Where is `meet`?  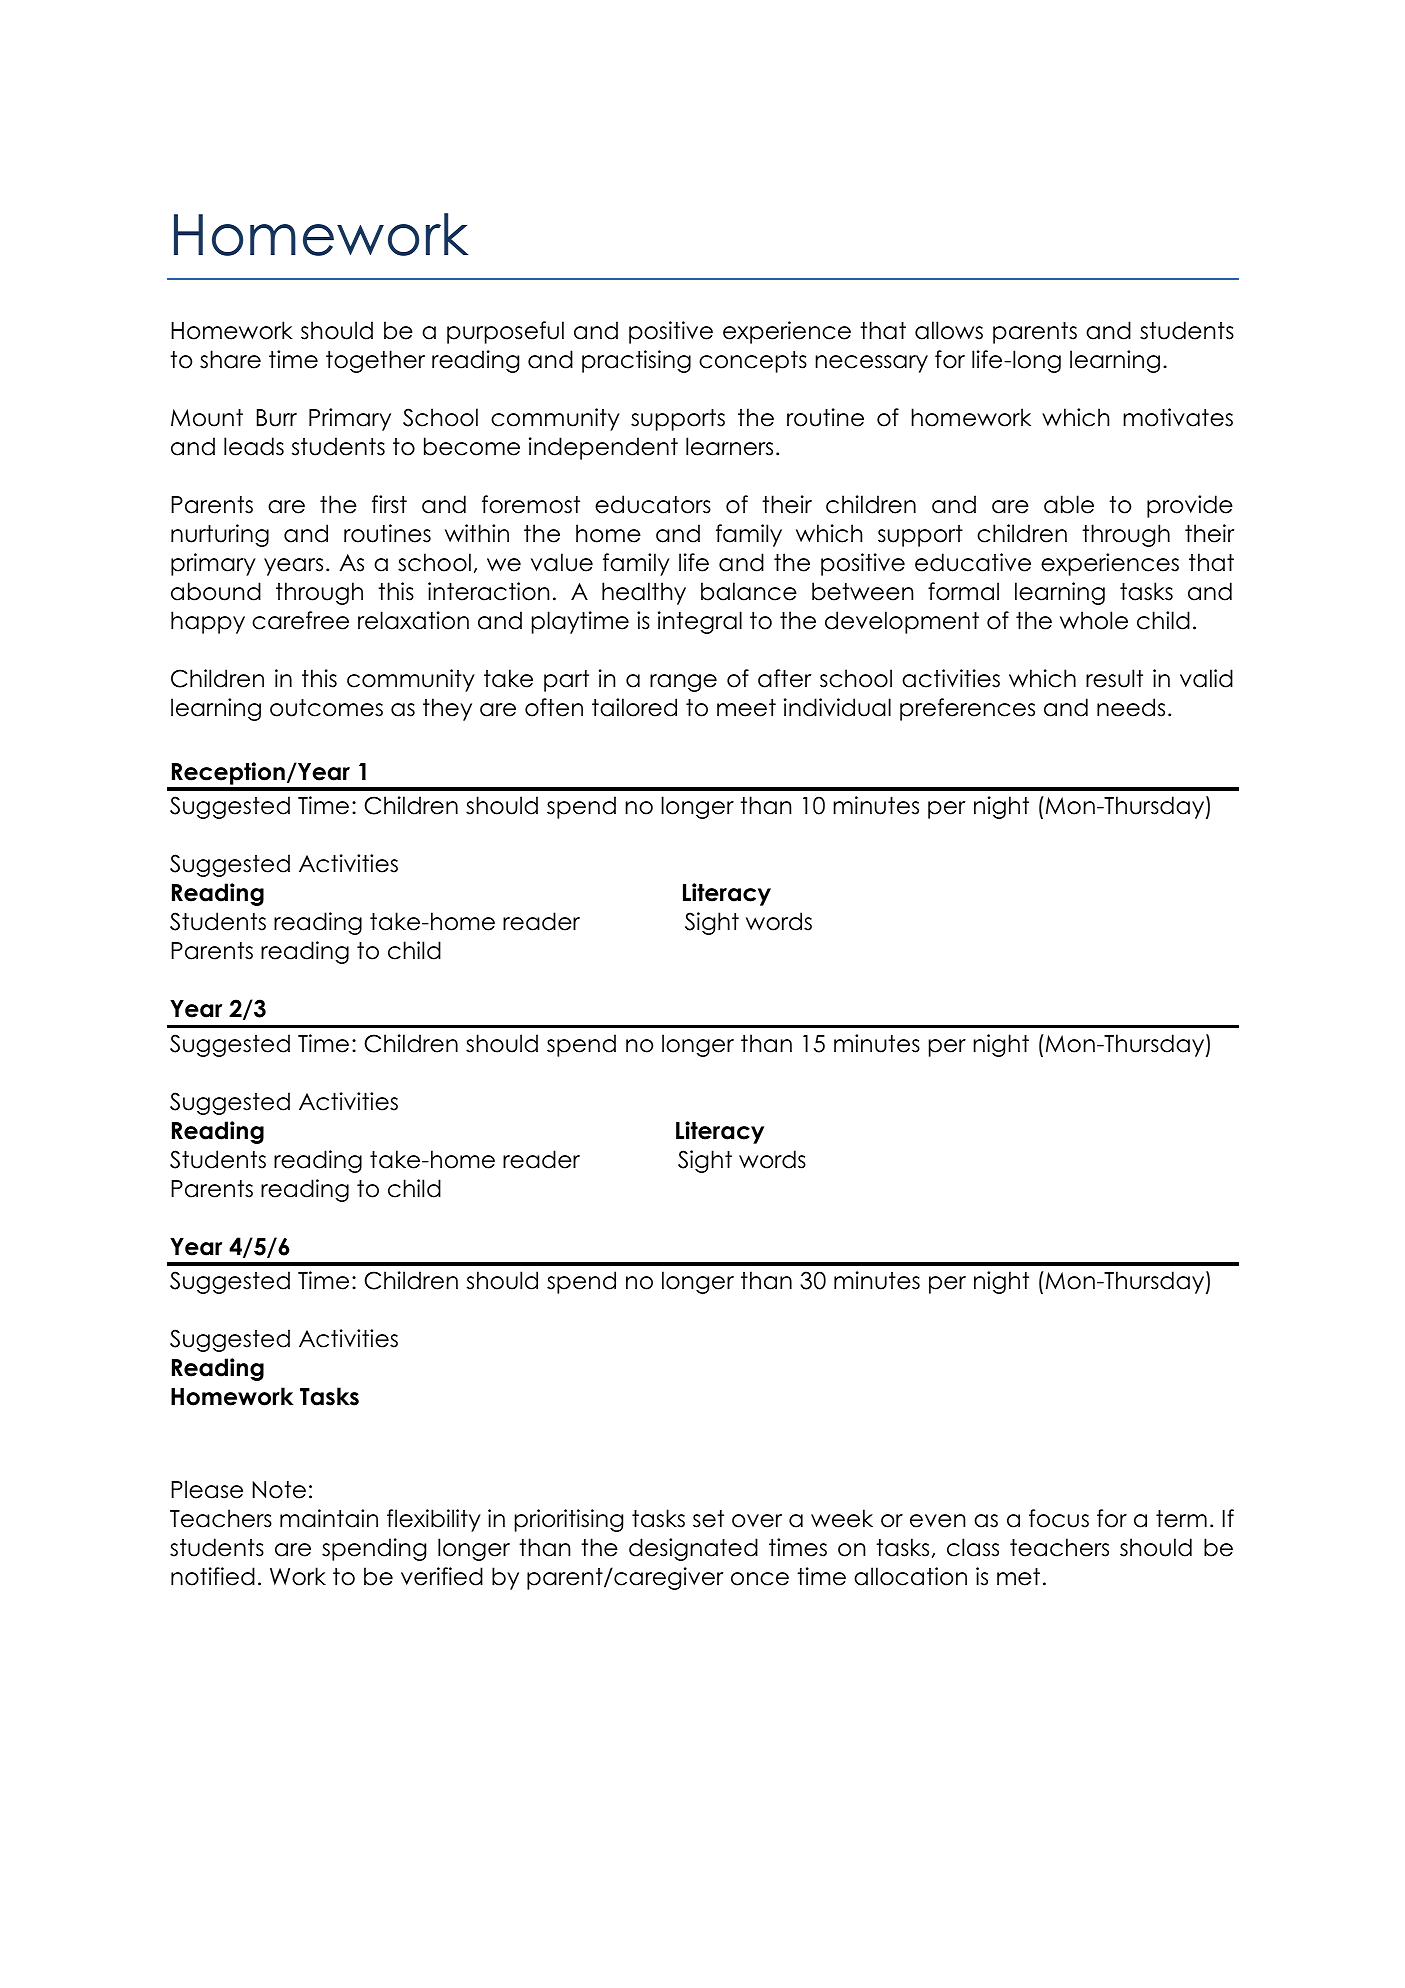
meet is located at coordinates (746, 708).
